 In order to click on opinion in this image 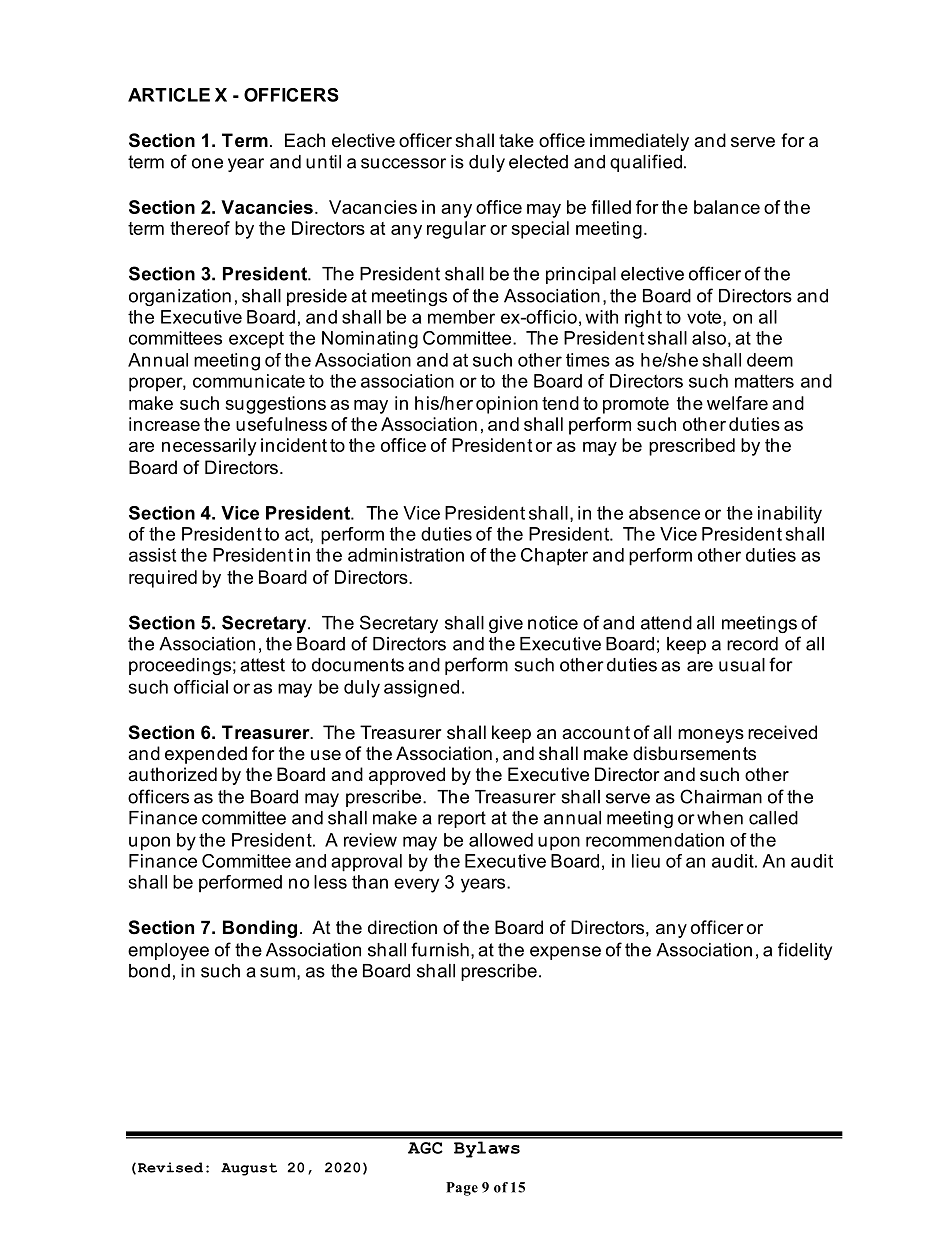, I will do `click(507, 405)`.
